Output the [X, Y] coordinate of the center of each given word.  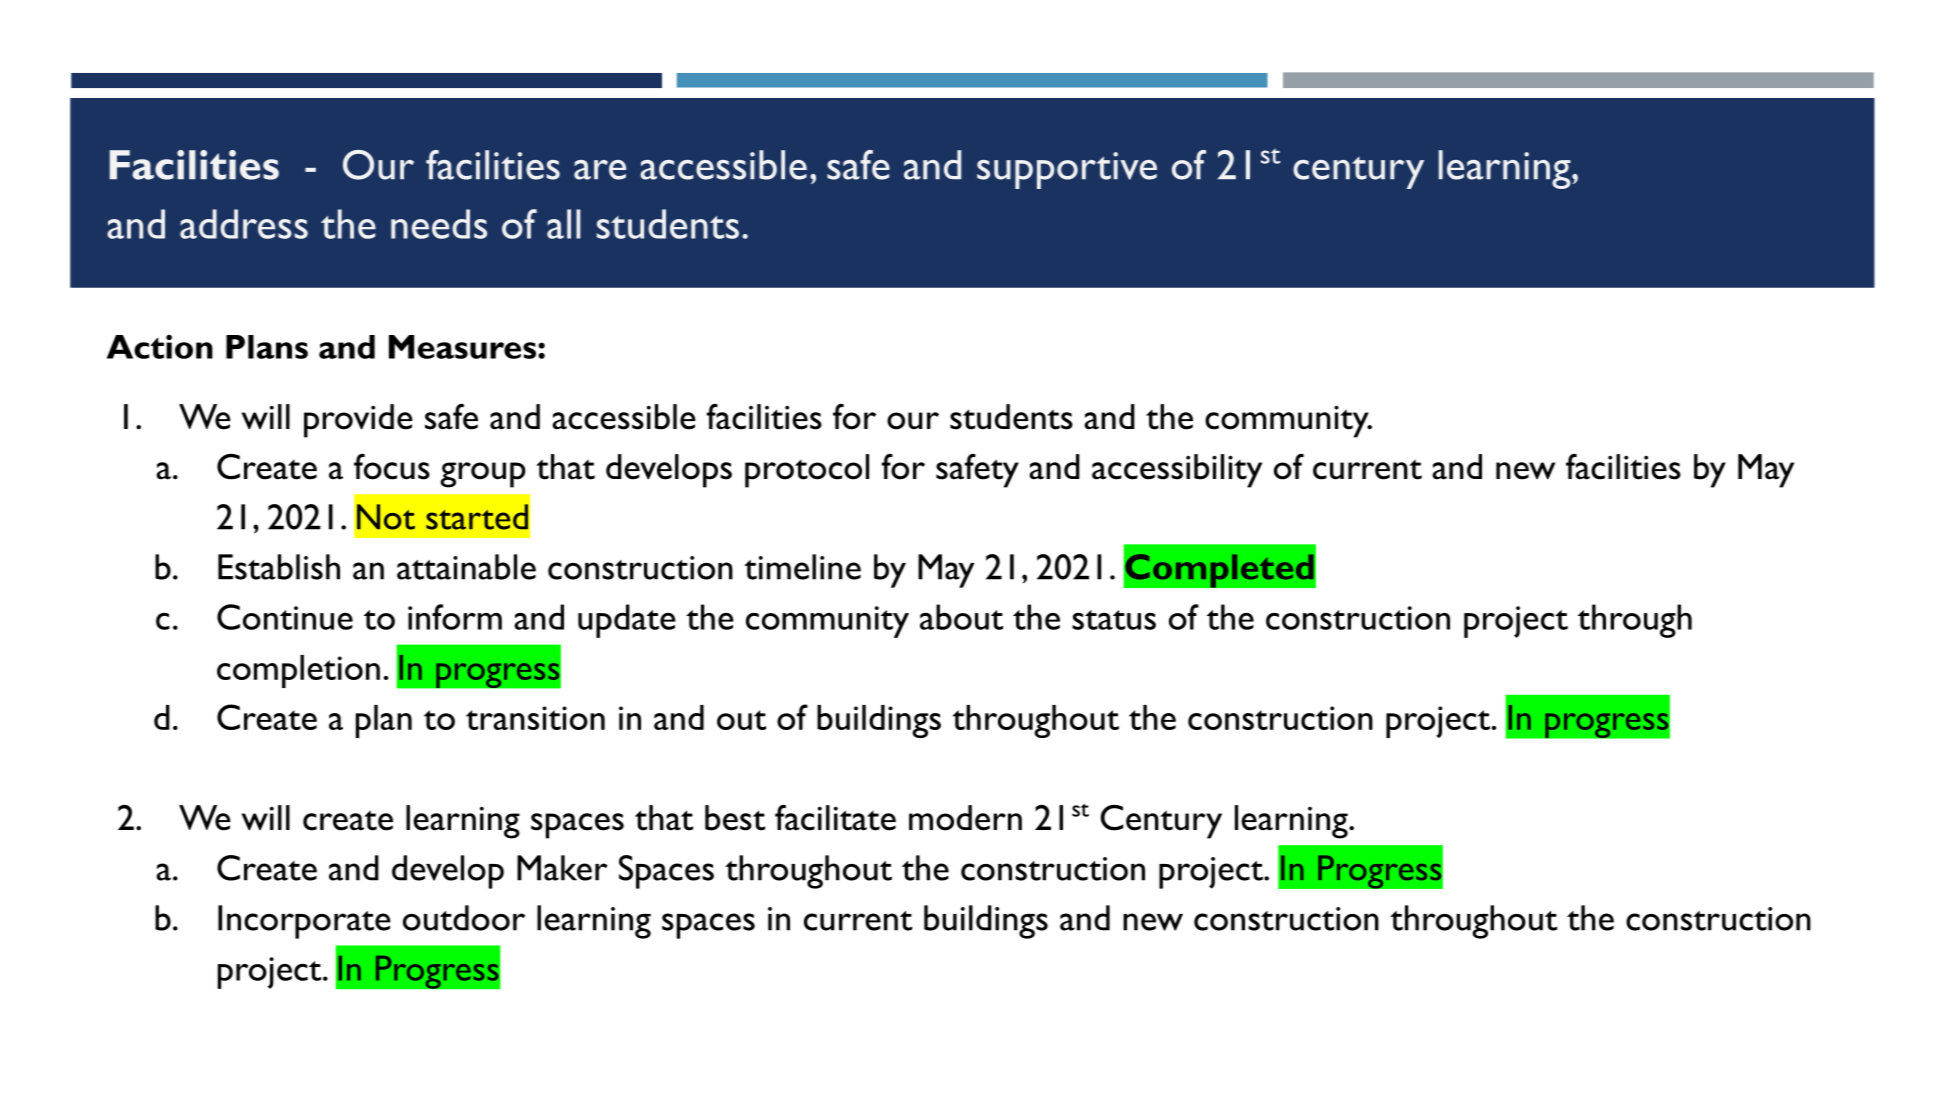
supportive [1067, 170]
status [1114, 620]
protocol [807, 471]
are [600, 170]
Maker [562, 868]
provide [358, 421]
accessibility [1177, 471]
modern [965, 818]
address [244, 224]
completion [298, 671]
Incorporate [304, 922]
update [627, 621]
